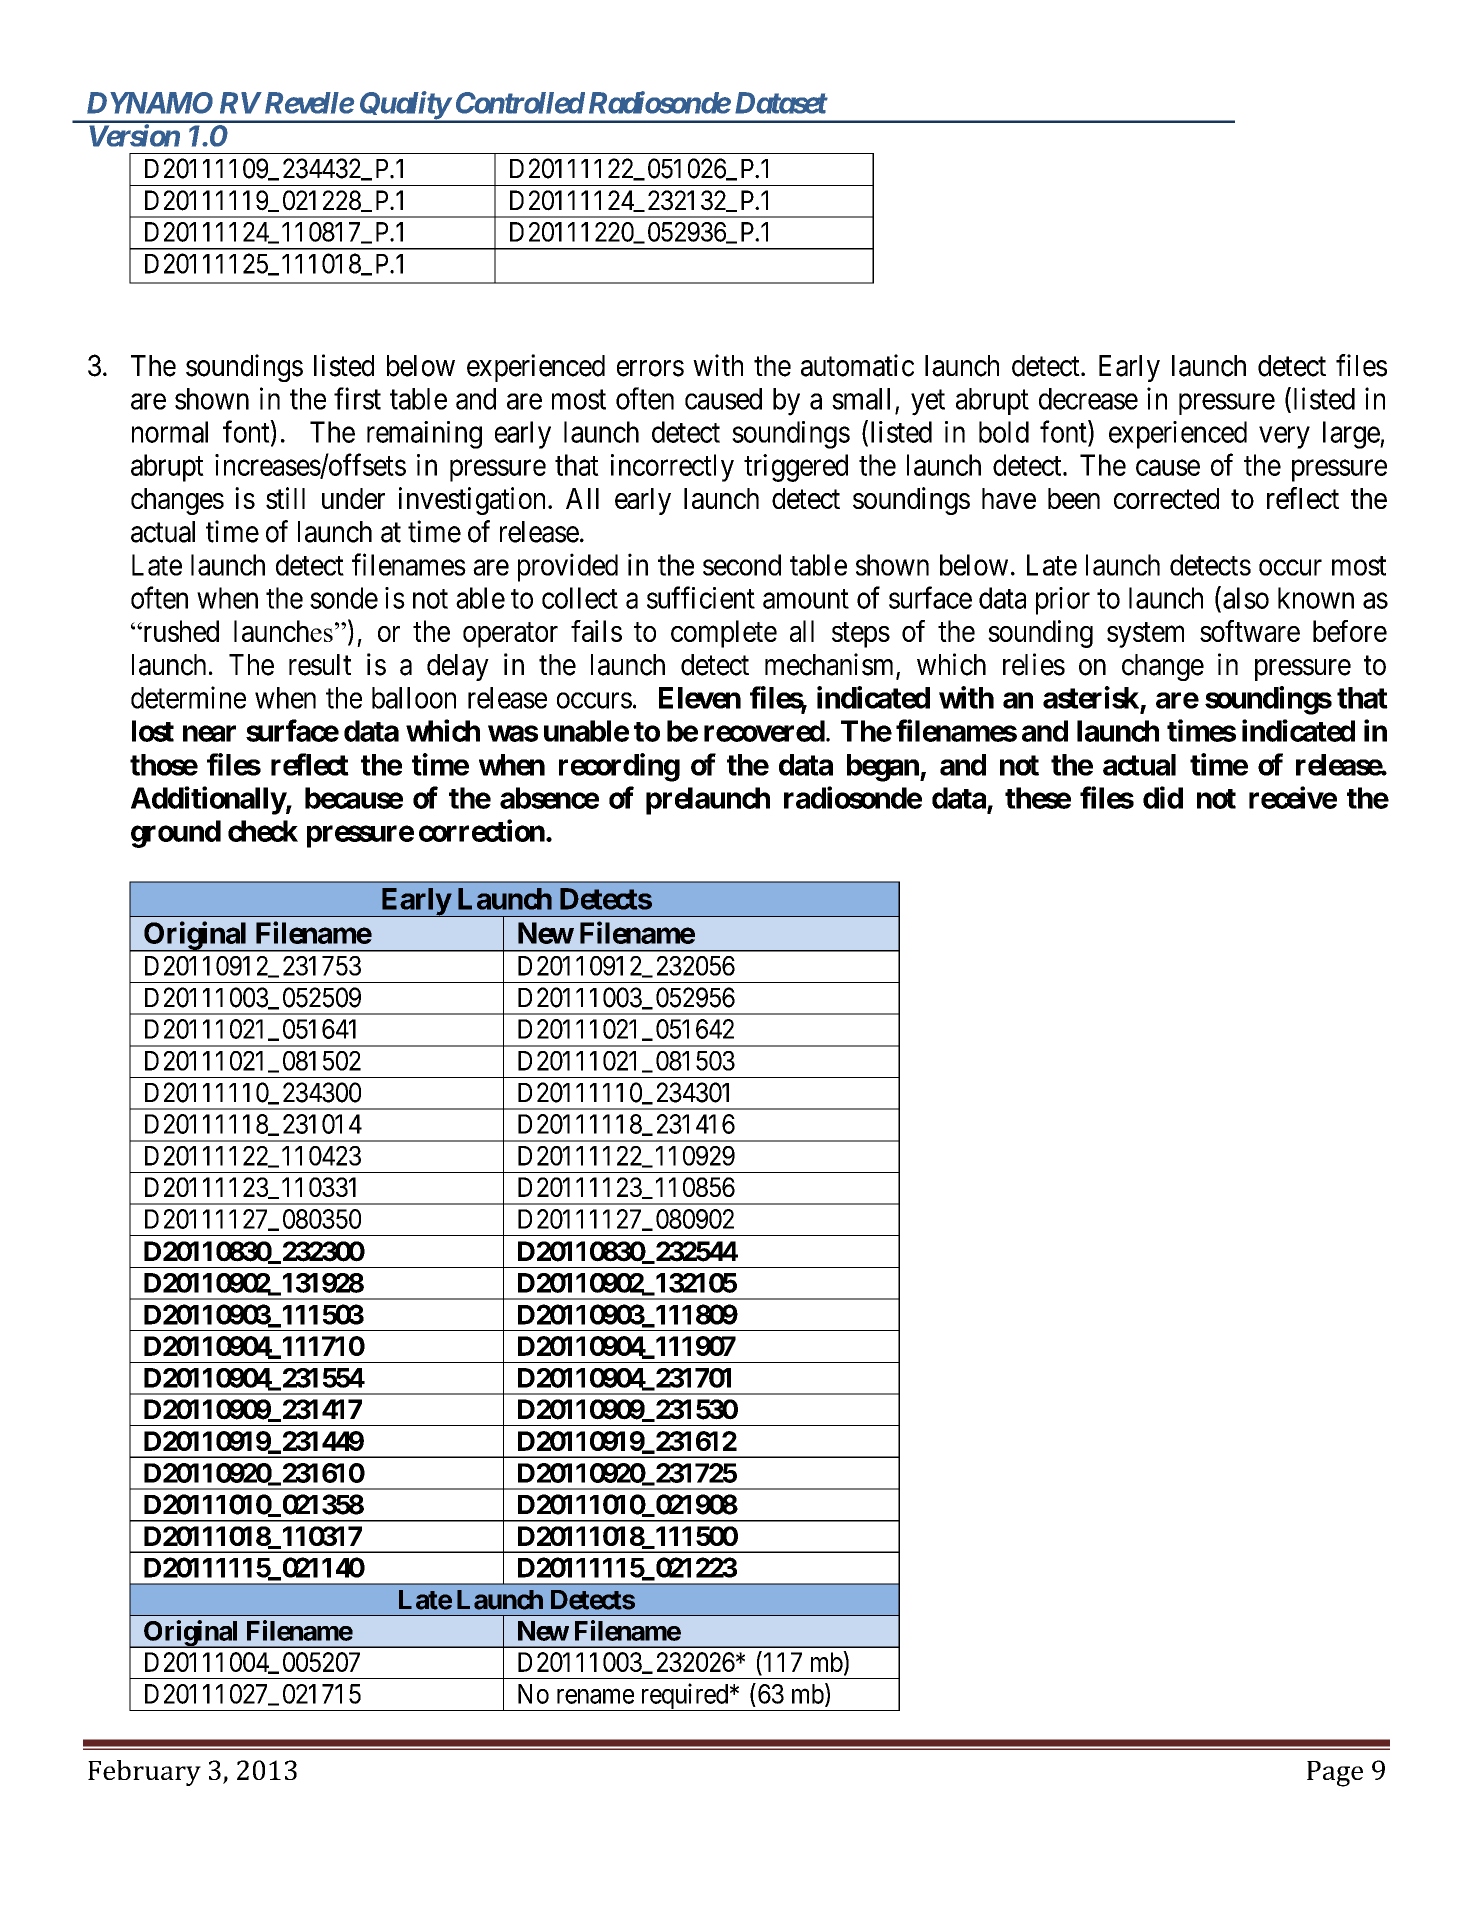 This screenshot has width=1473, height=1906. Describe the element at coordinates (176, 834) in the screenshot. I see `ground` at that location.
